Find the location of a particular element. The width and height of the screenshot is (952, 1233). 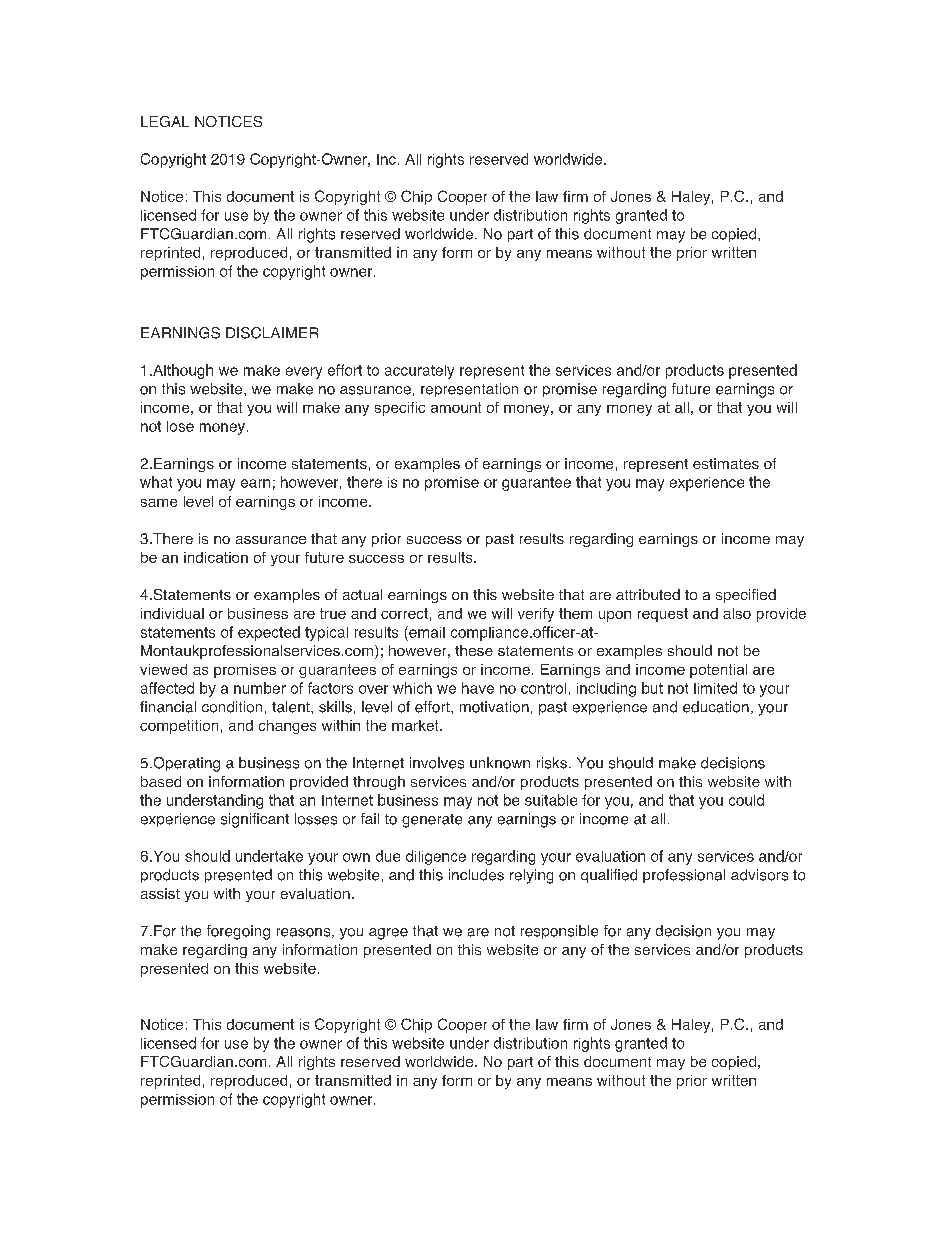

includes is located at coordinates (476, 875).
